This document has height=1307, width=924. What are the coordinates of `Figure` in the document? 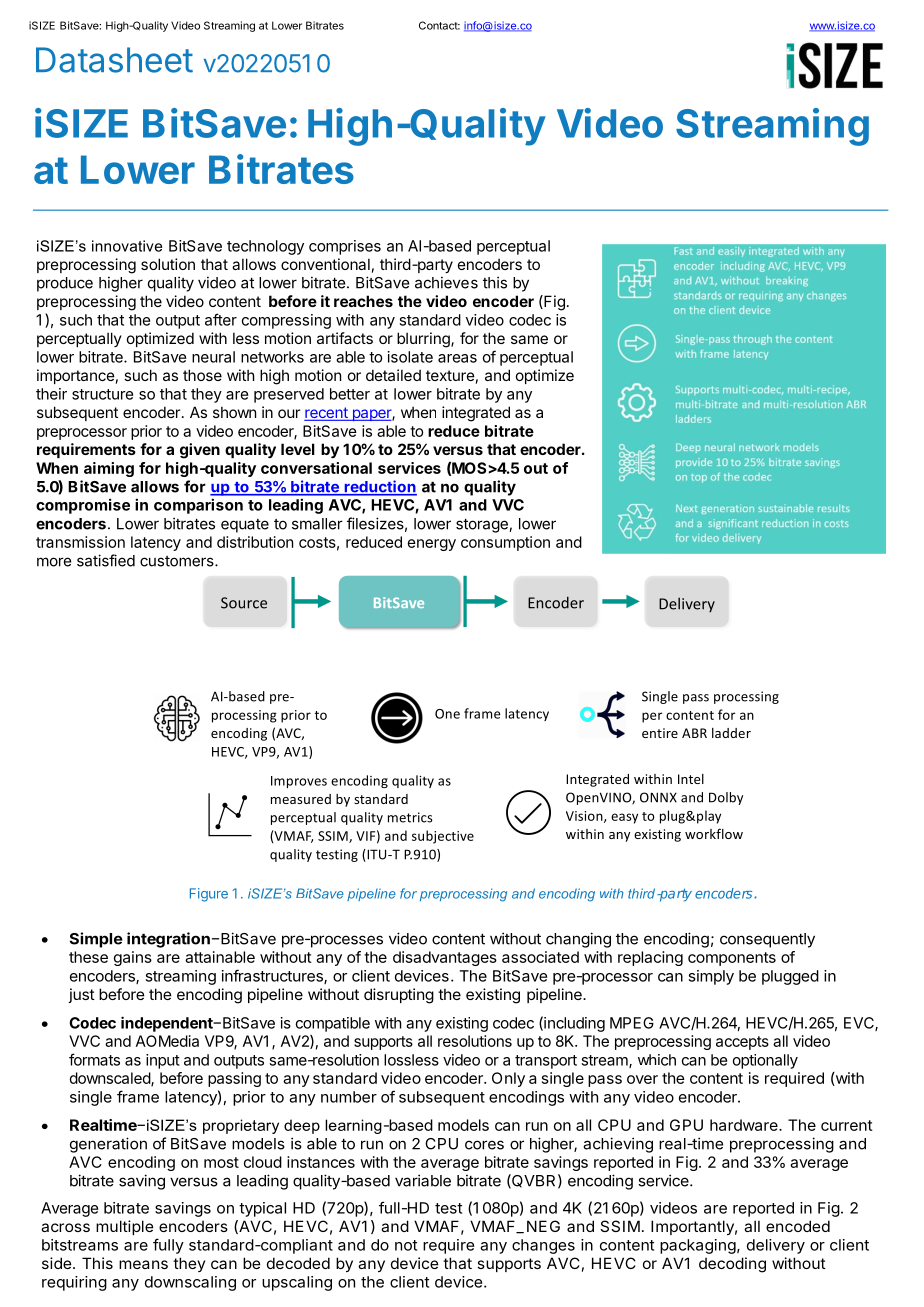 It's located at (209, 895).
